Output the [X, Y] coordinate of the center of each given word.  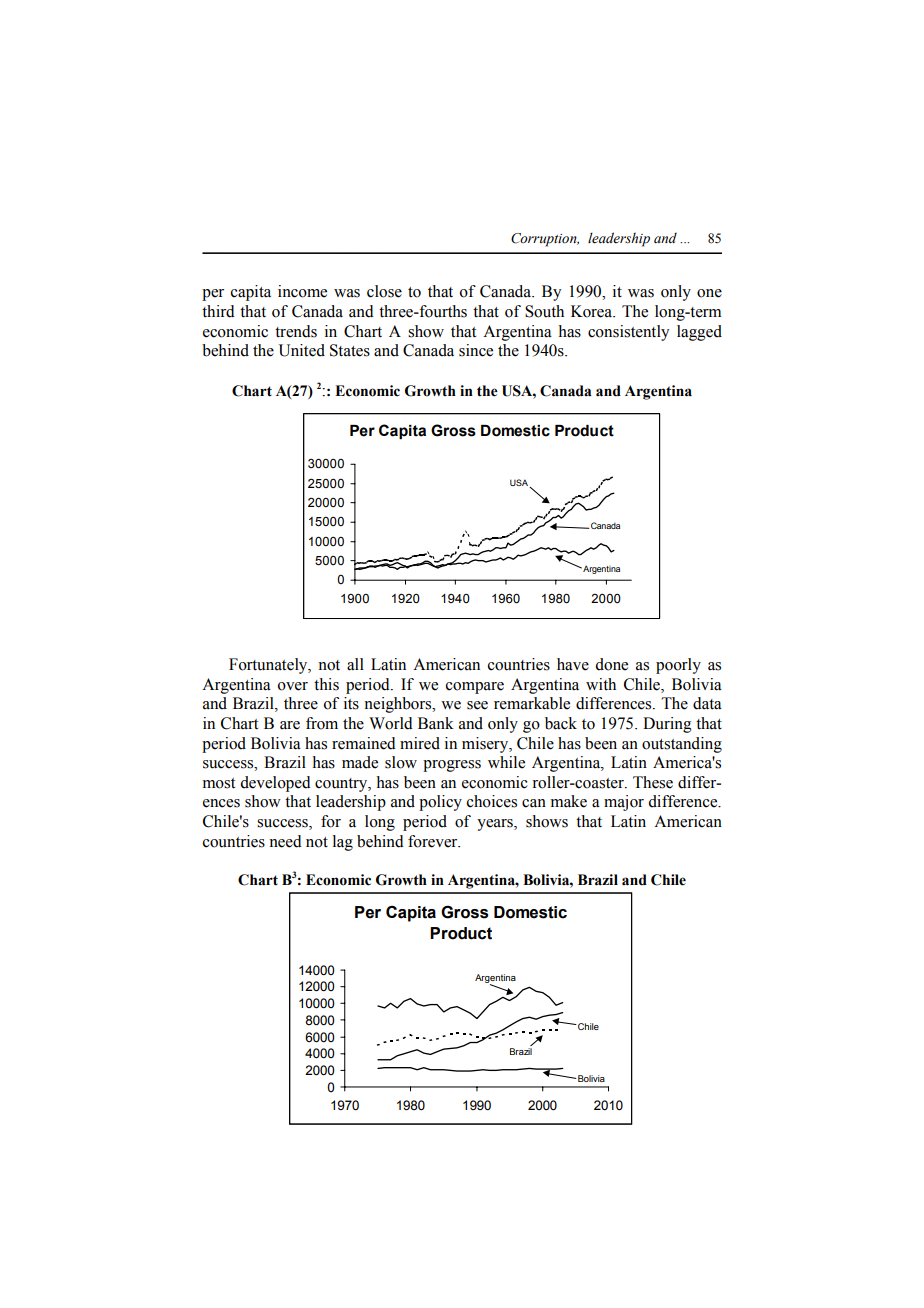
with [601, 684]
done [611, 664]
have [573, 664]
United [302, 350]
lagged [699, 333]
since [476, 350]
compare [475, 688]
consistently [629, 333]
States [350, 350]
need [285, 841]
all [355, 664]
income [302, 291]
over [293, 686]
